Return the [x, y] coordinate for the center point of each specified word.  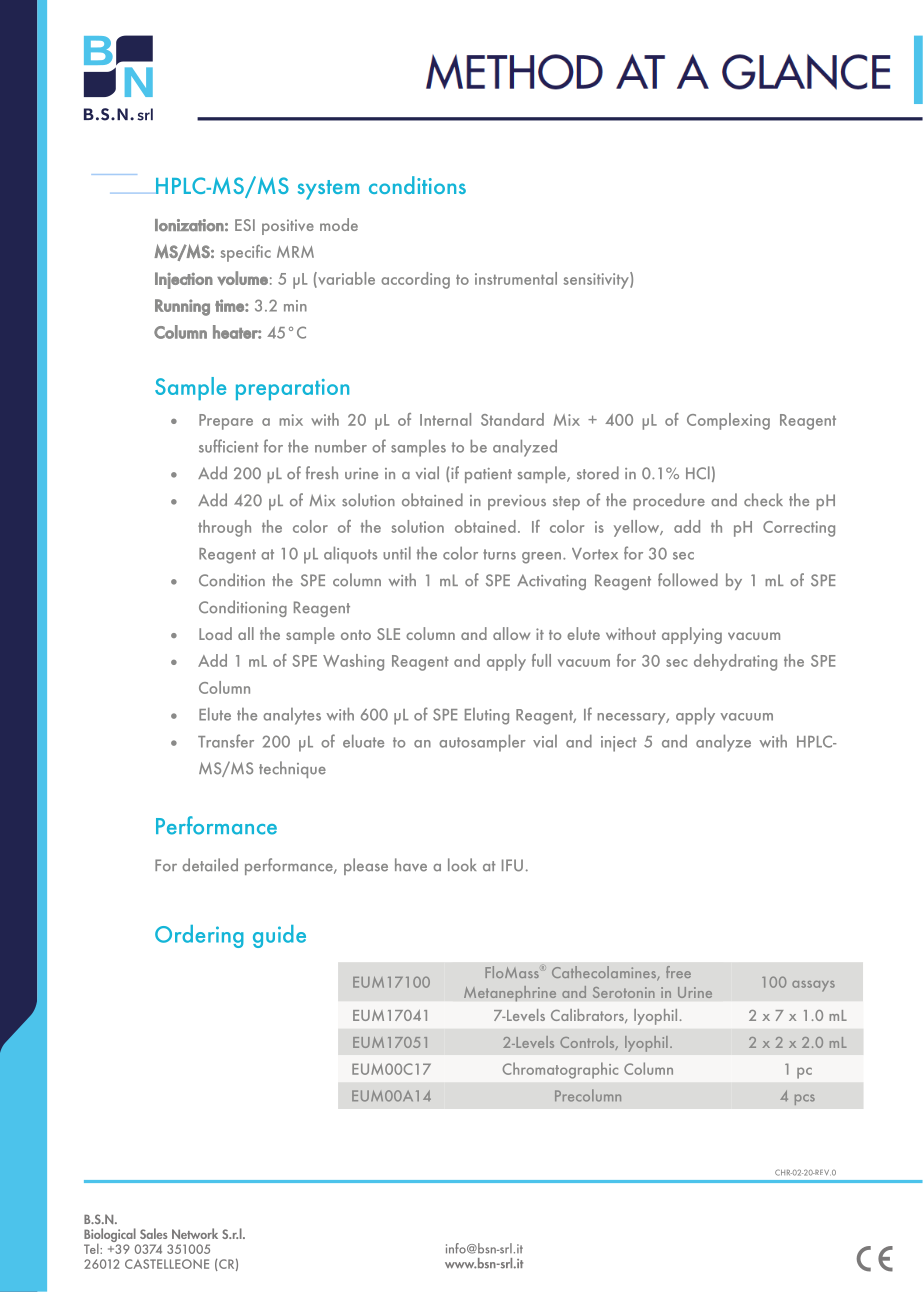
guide [279, 936]
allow [511, 633]
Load [215, 633]
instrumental [516, 278]
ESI [245, 225]
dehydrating [735, 662]
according [415, 280]
